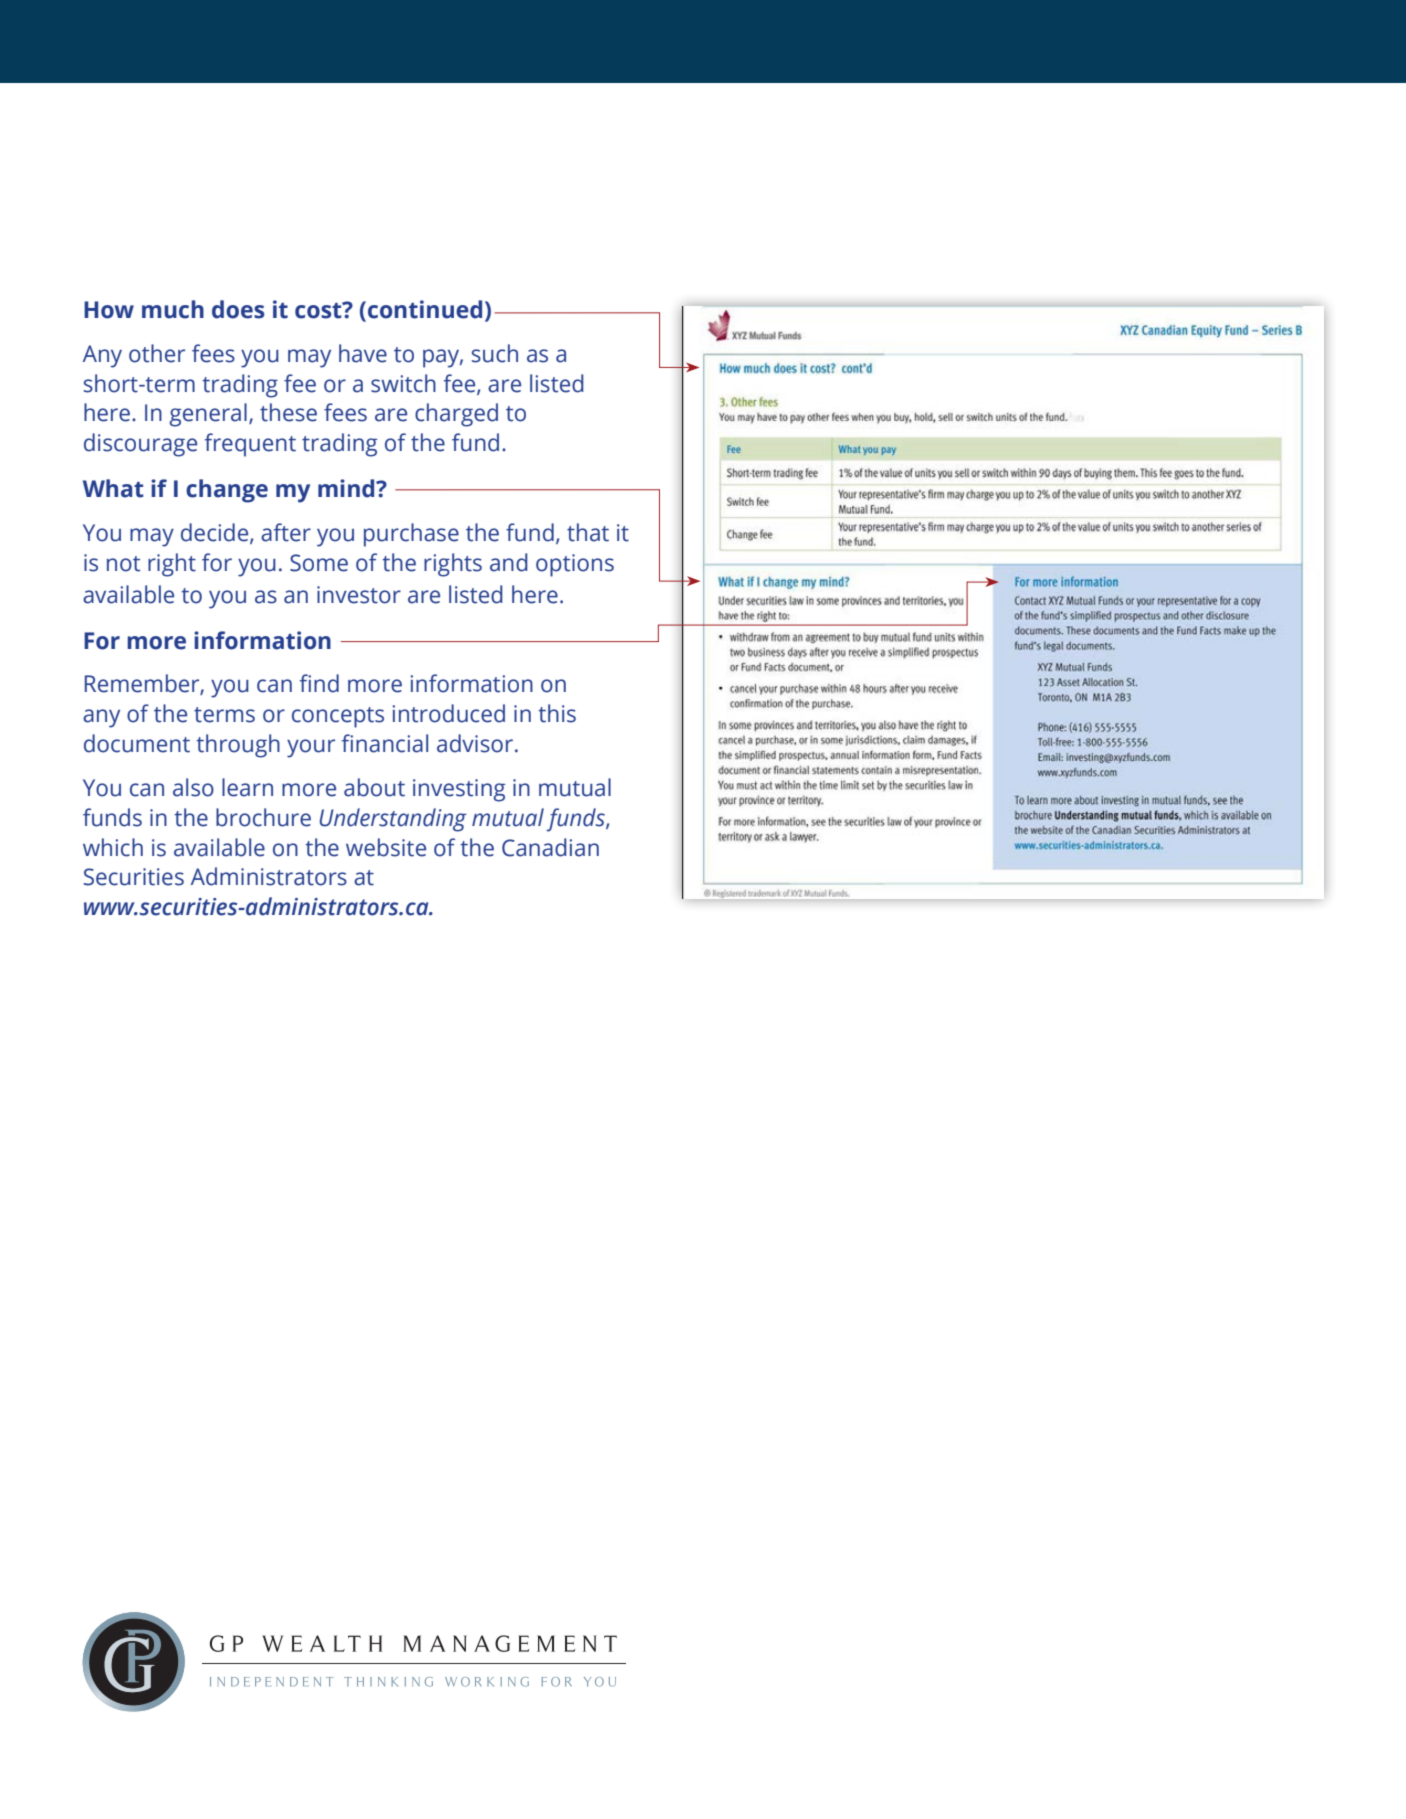 The image size is (1406, 1819). What do you see at coordinates (557, 713) in the image?
I see `this` at bounding box center [557, 713].
